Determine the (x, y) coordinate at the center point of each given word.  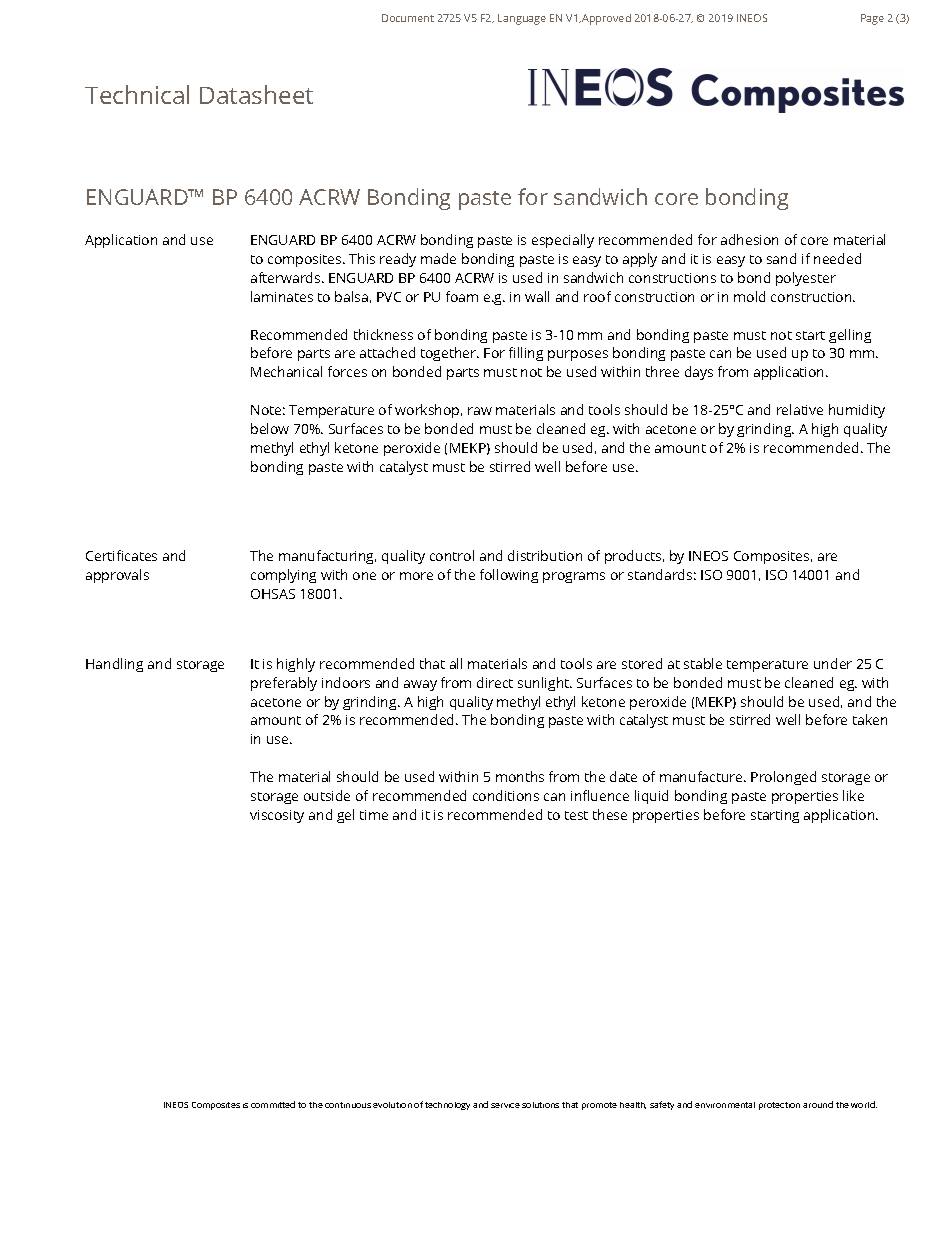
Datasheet (256, 94)
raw (480, 411)
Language (522, 19)
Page (872, 19)
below (270, 428)
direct (495, 682)
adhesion (749, 239)
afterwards (287, 277)
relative (800, 409)
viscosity (277, 816)
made (438, 258)
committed (273, 1104)
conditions (506, 795)
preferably (284, 684)
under (833, 663)
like (853, 795)
